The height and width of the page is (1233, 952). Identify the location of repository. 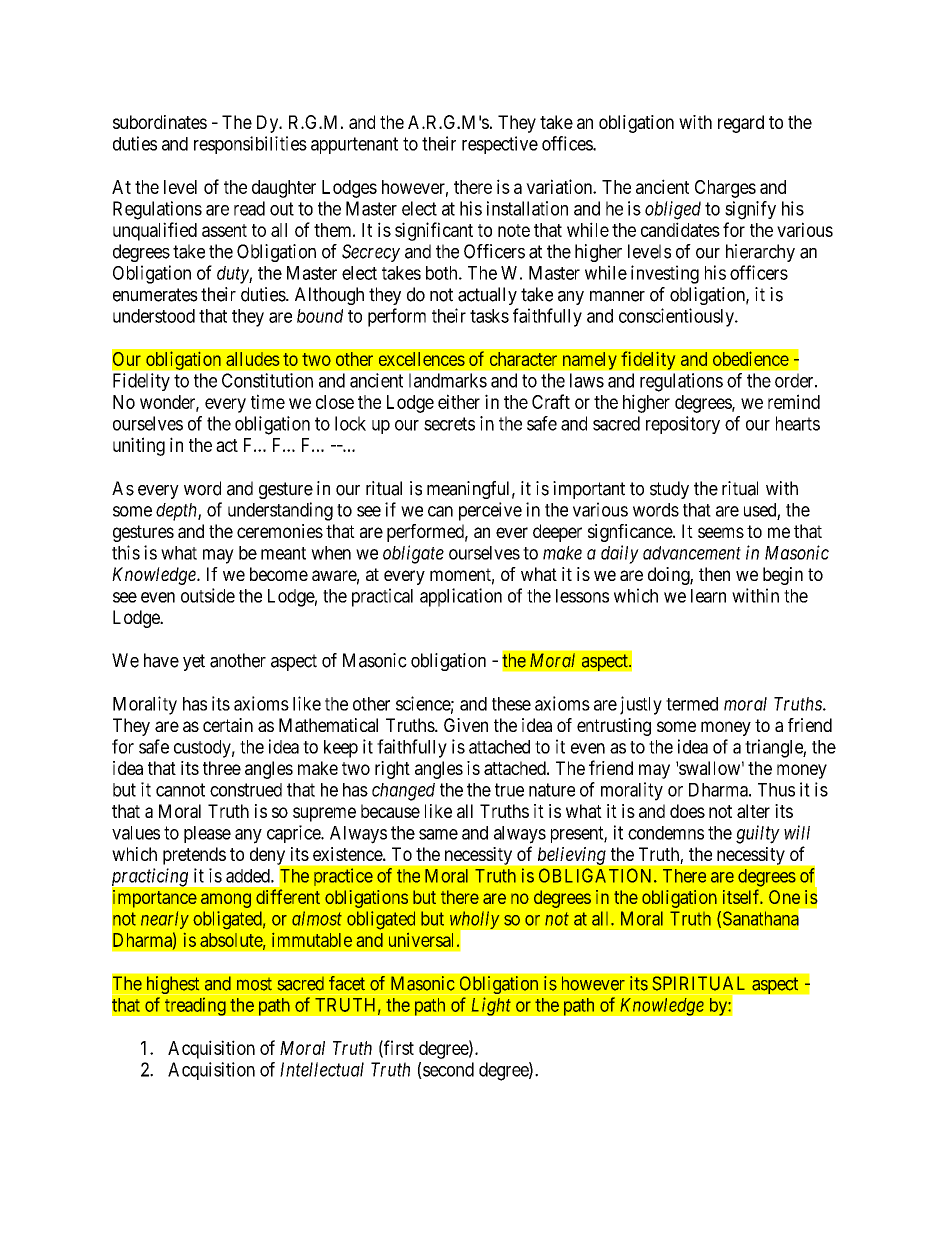
(683, 425).
